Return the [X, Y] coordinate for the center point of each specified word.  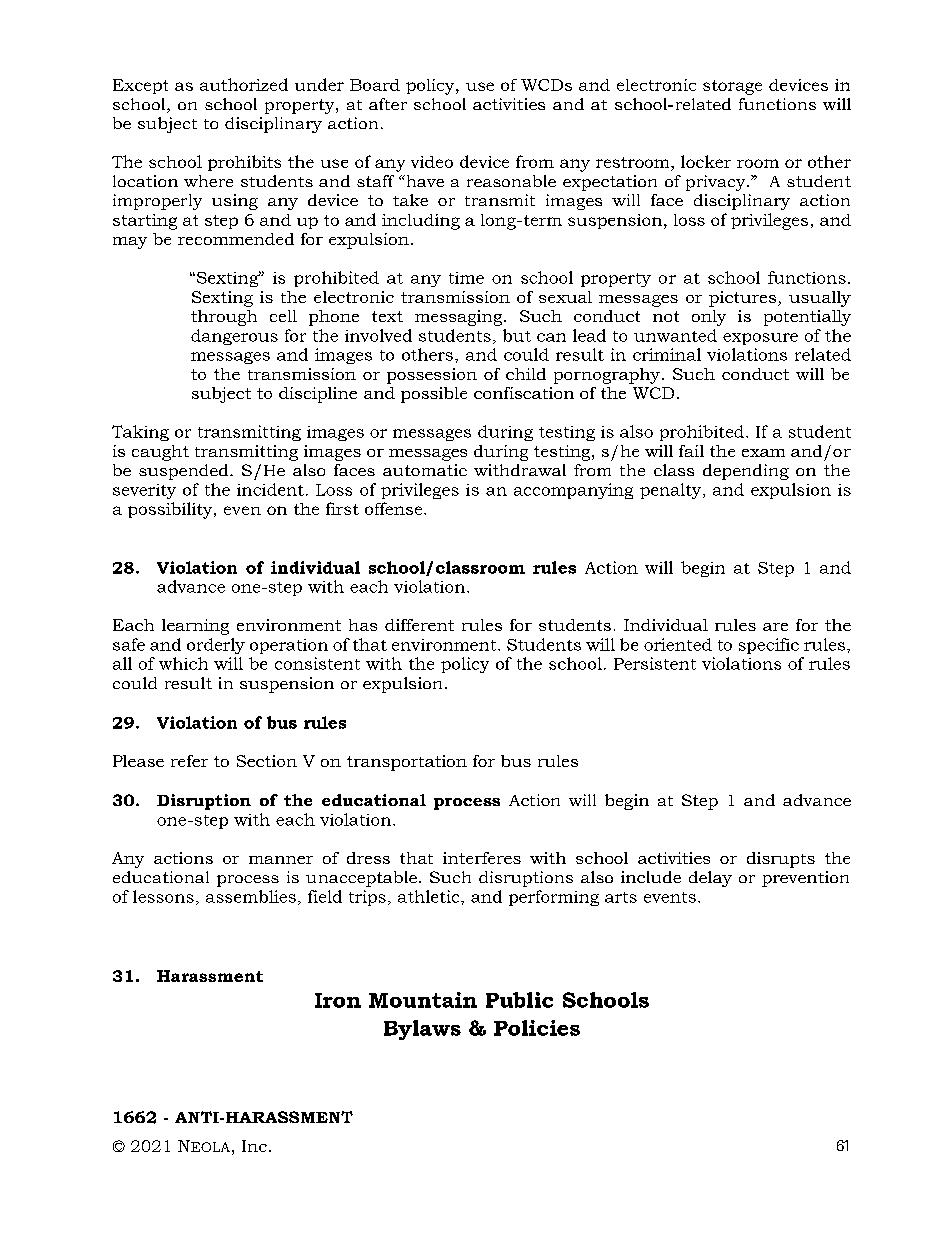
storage [732, 87]
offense [395, 508]
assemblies [251, 896]
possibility [171, 510]
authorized [244, 84]
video [432, 162]
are [775, 627]
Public [519, 1000]
